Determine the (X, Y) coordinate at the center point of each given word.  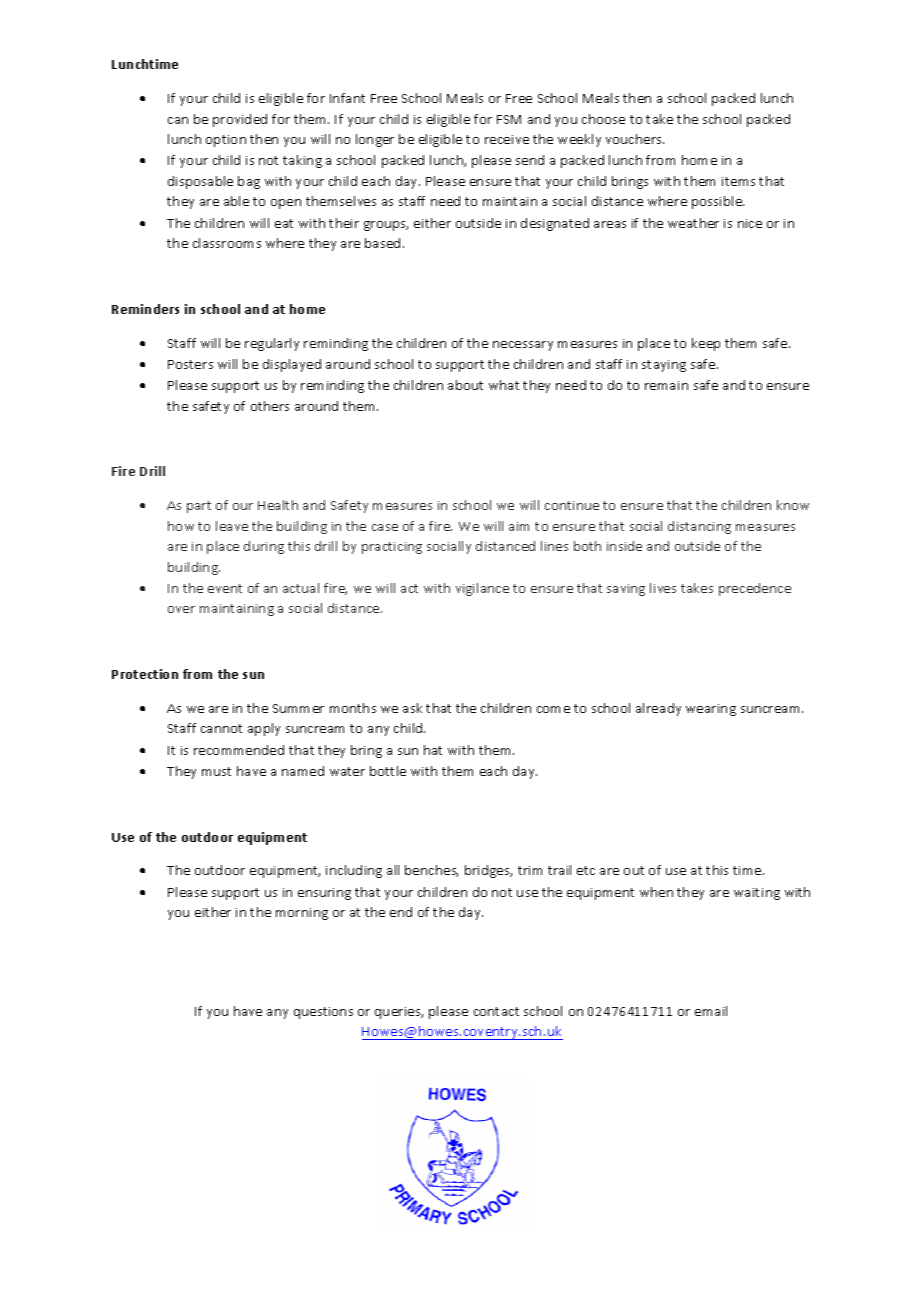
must (216, 771)
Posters (190, 364)
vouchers (635, 139)
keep (706, 344)
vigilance (482, 589)
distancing (699, 527)
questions (323, 1013)
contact (496, 1011)
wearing (711, 710)
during (264, 547)
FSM (509, 119)
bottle (388, 771)
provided (240, 120)
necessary (523, 346)
